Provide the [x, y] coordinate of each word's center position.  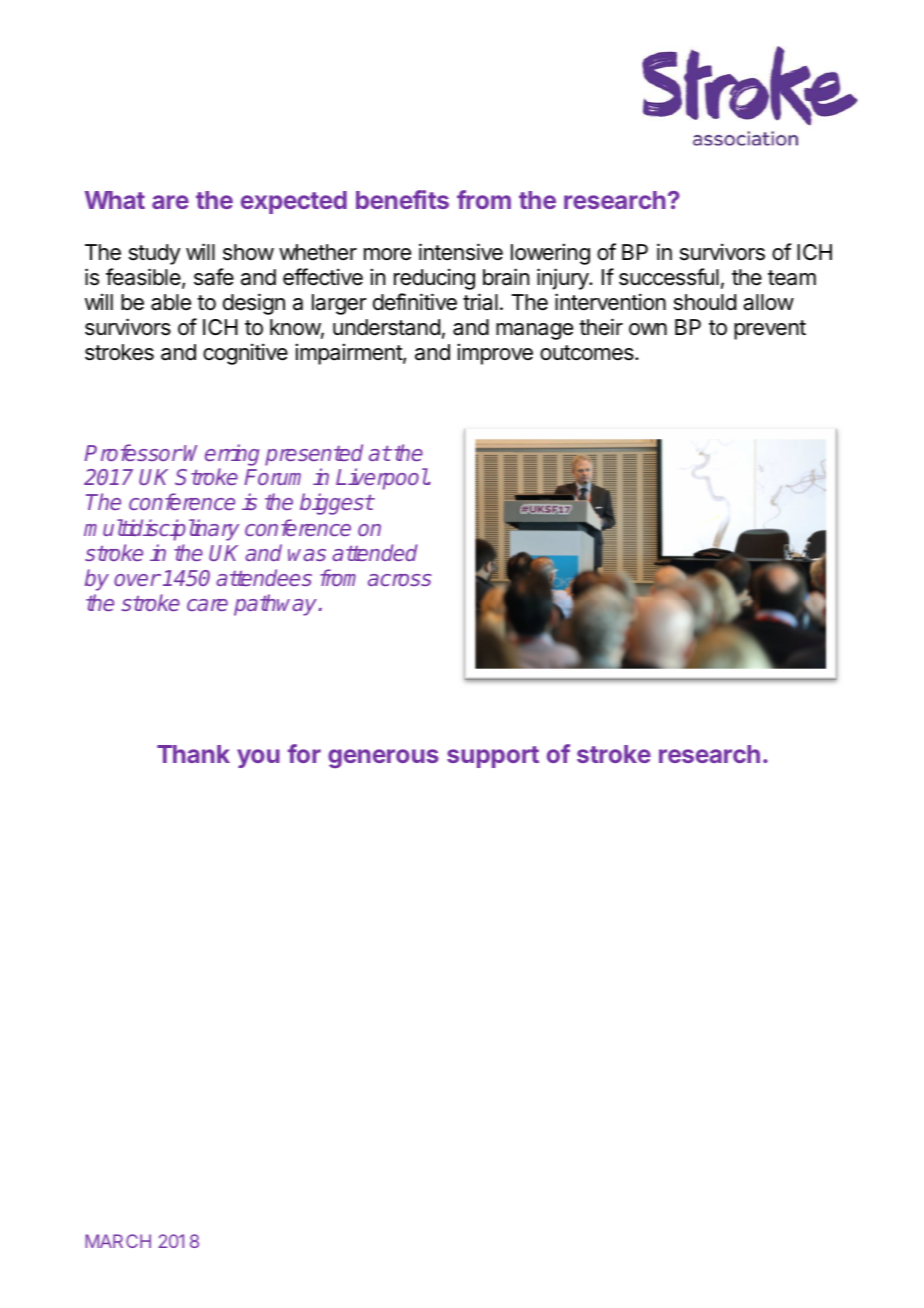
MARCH [118, 1241]
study [155, 254]
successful [669, 277]
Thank [193, 754]
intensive [461, 252]
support [493, 757]
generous [383, 758]
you [258, 758]
